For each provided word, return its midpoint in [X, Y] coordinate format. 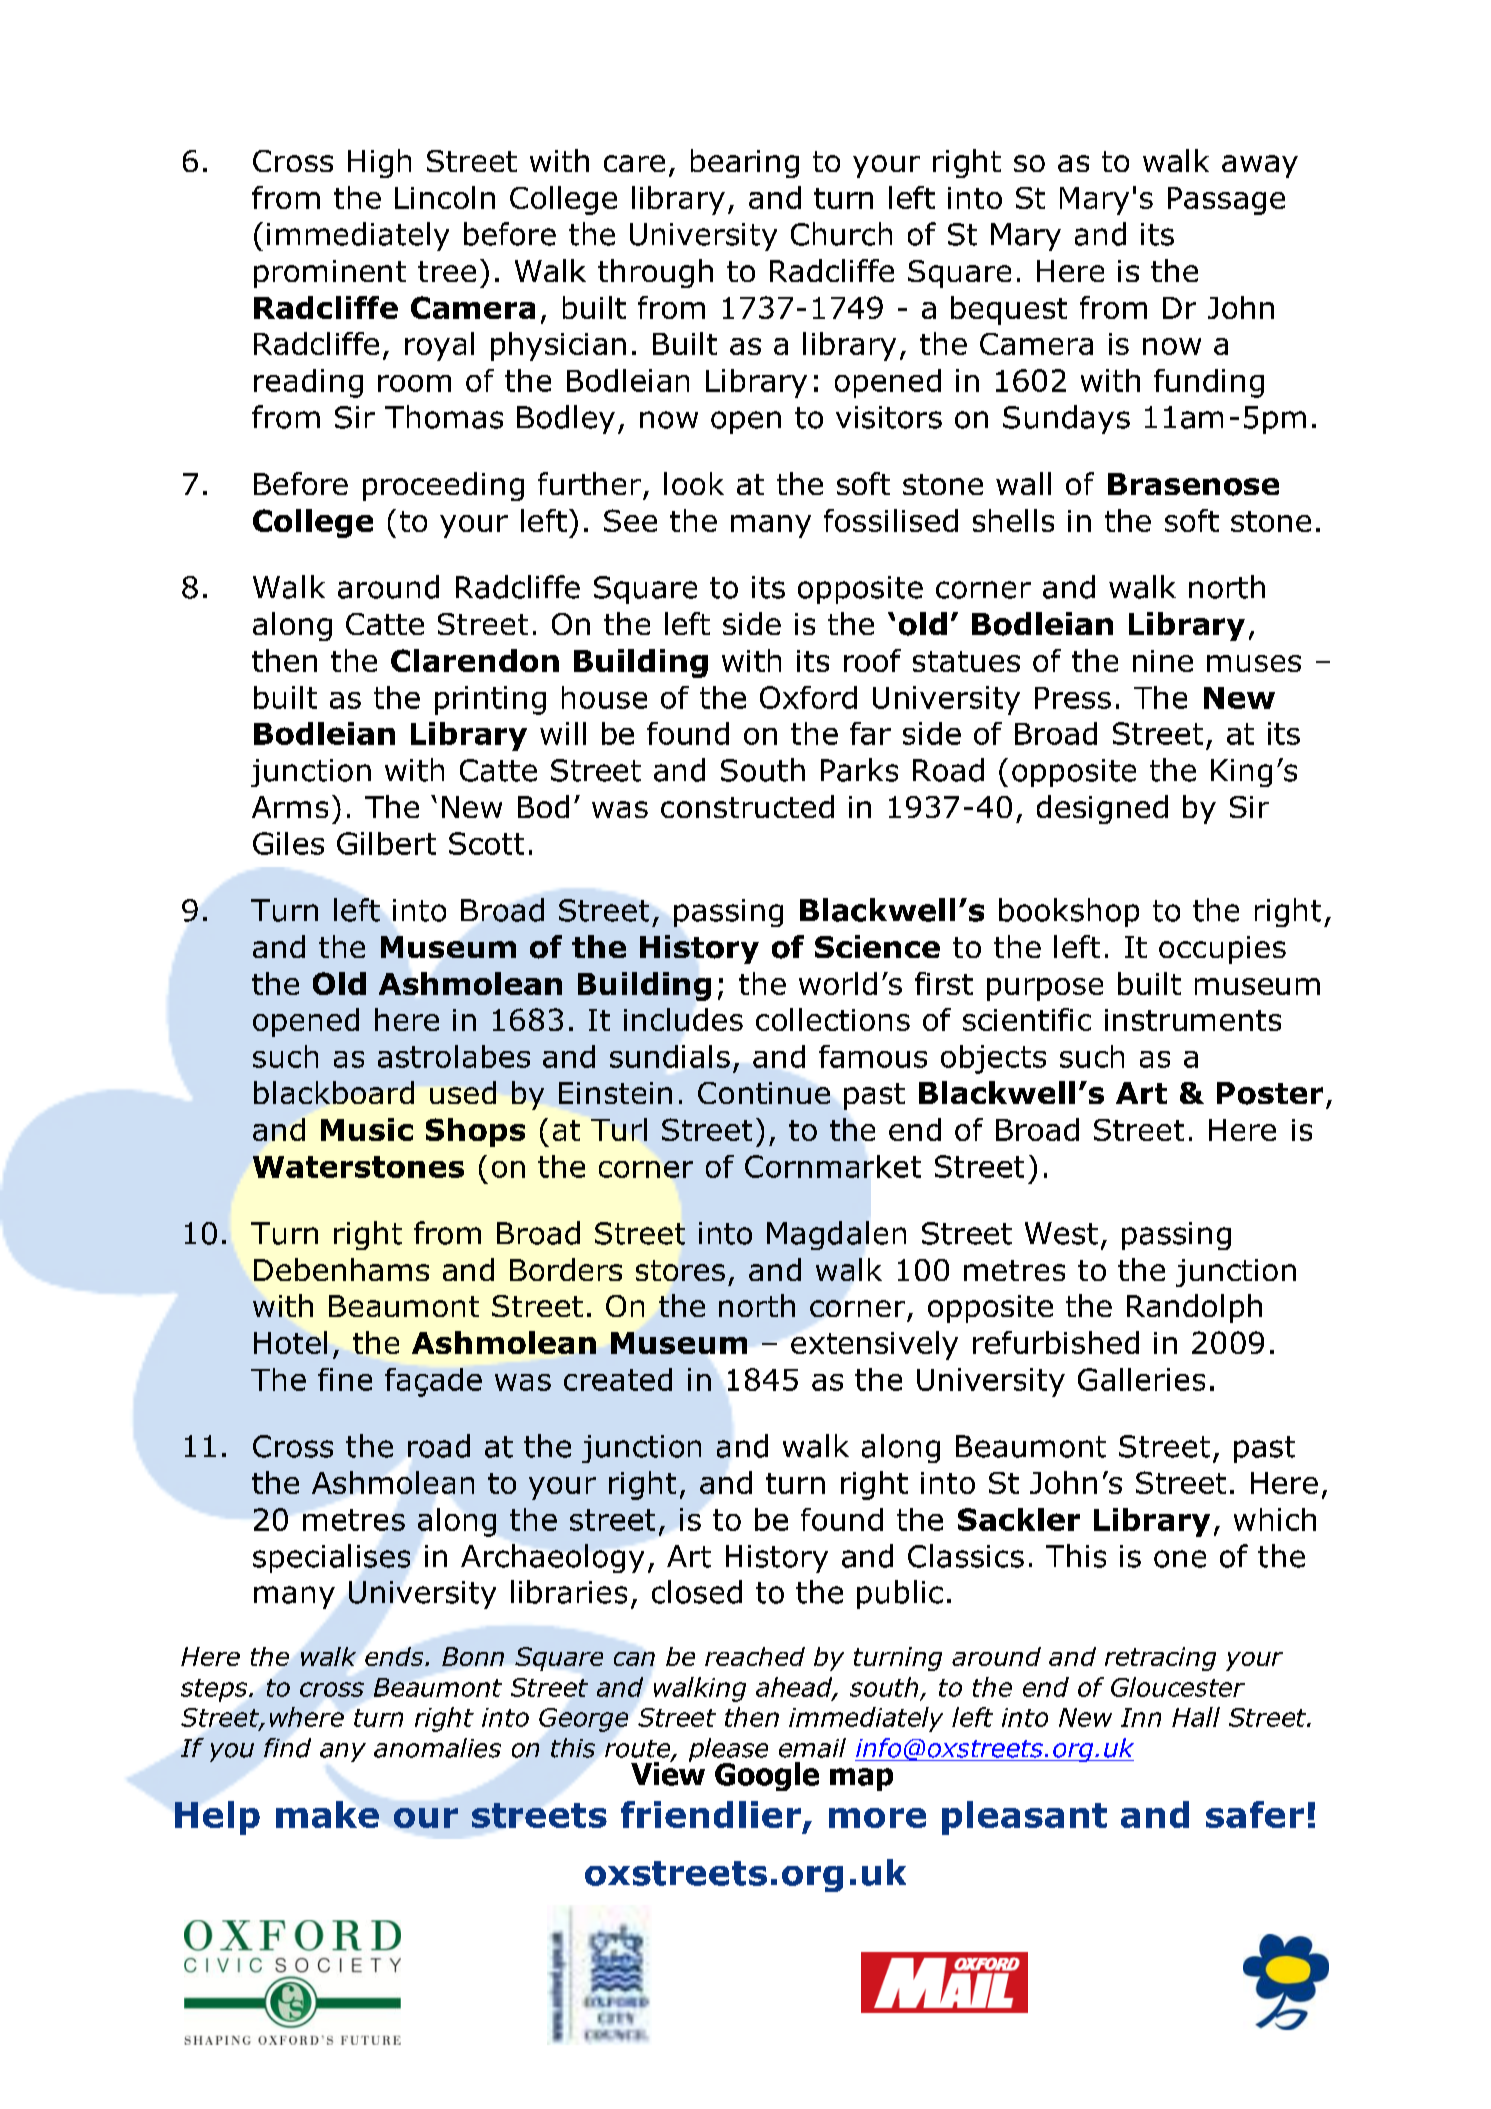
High [379, 163]
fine [345, 1379]
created [618, 1379]
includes [683, 1019]
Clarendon [475, 660]
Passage [1226, 201]
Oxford [808, 697]
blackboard [334, 1092]
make [327, 1814]
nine [1163, 661]
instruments [1193, 1020]
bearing [745, 163]
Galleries [1141, 1379]
